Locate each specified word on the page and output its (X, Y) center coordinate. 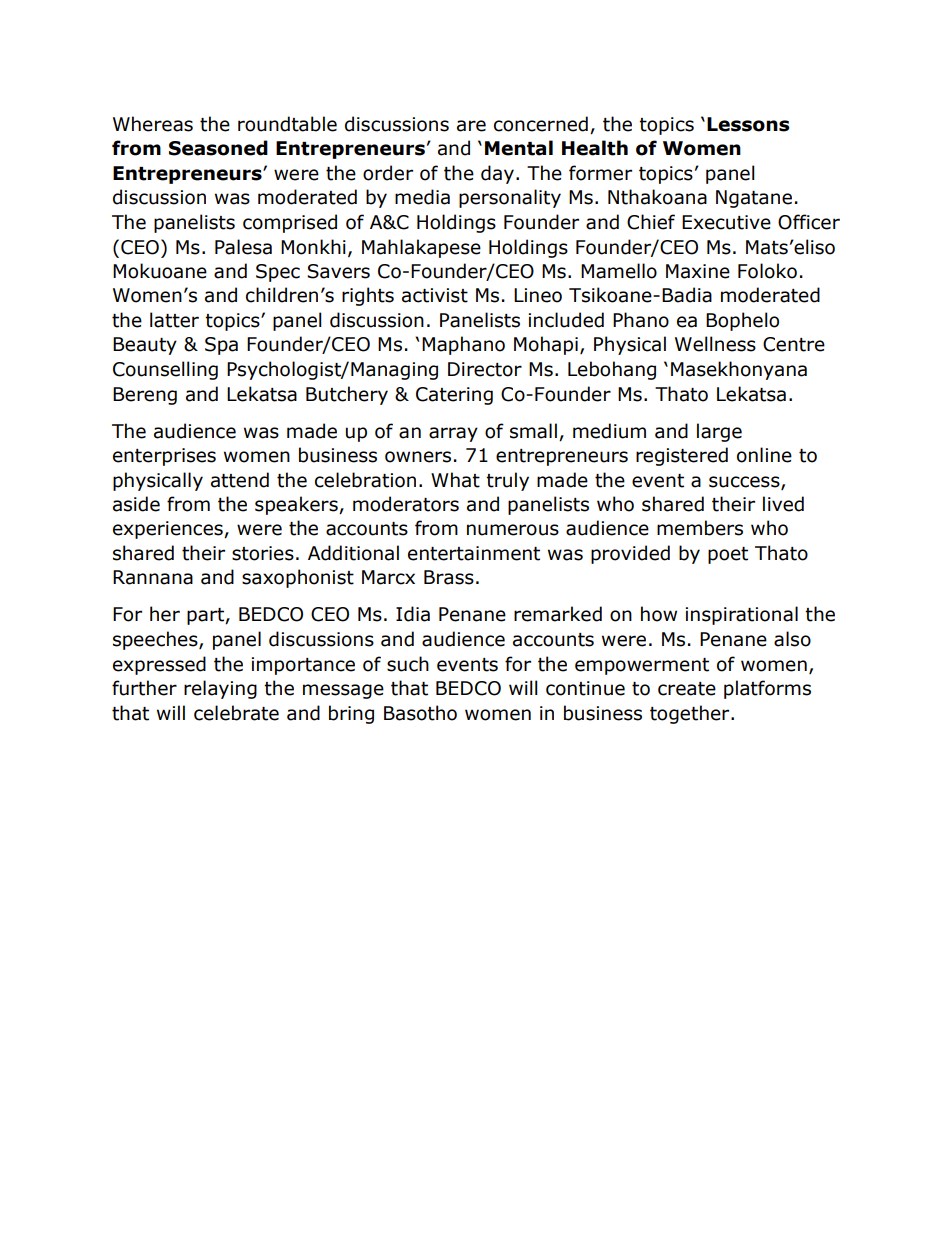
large (719, 432)
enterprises (164, 457)
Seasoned (218, 148)
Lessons (748, 124)
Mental (519, 148)
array (453, 434)
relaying (220, 689)
